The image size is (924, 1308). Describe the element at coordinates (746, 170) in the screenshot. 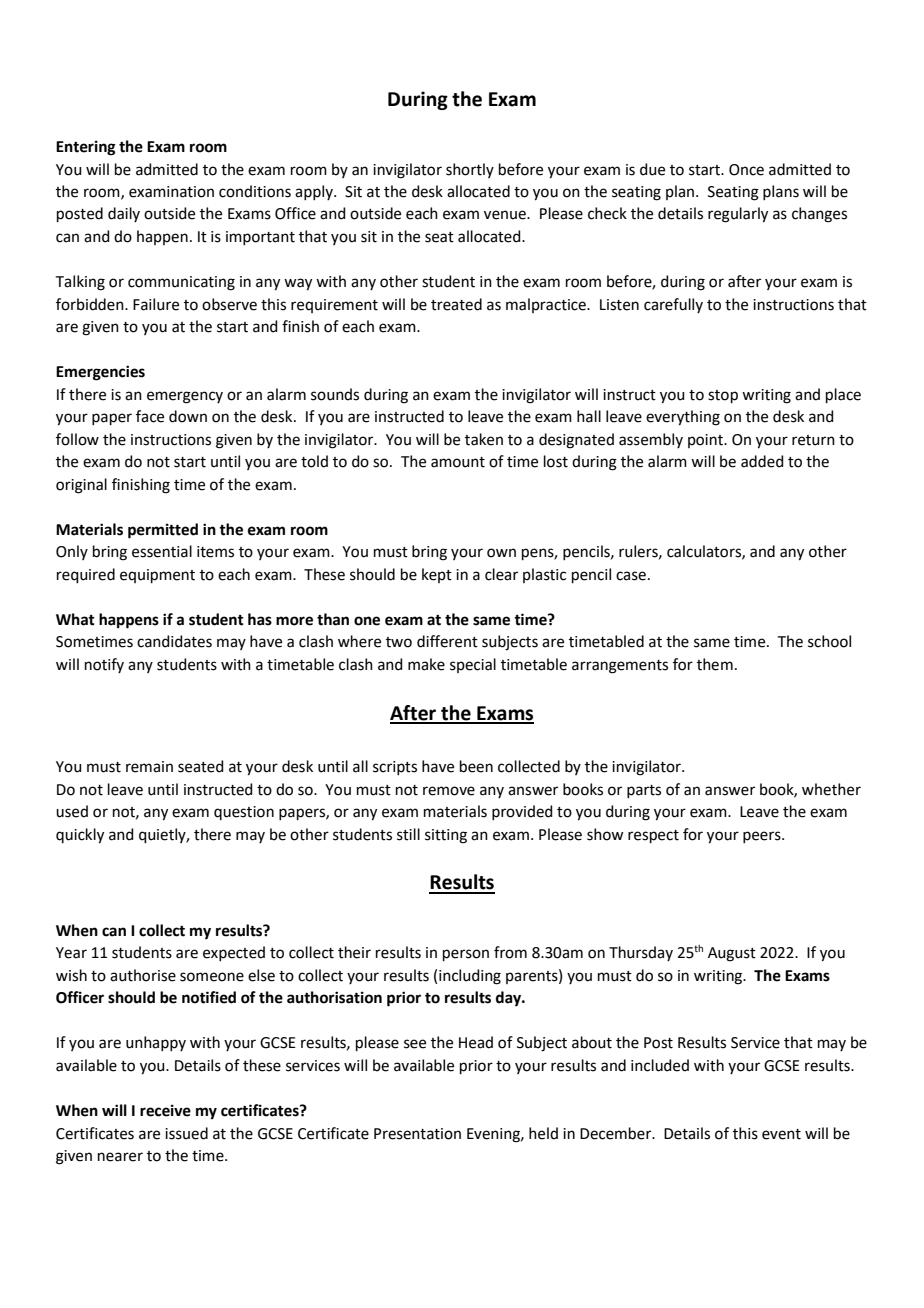

I see `Once` at that location.
